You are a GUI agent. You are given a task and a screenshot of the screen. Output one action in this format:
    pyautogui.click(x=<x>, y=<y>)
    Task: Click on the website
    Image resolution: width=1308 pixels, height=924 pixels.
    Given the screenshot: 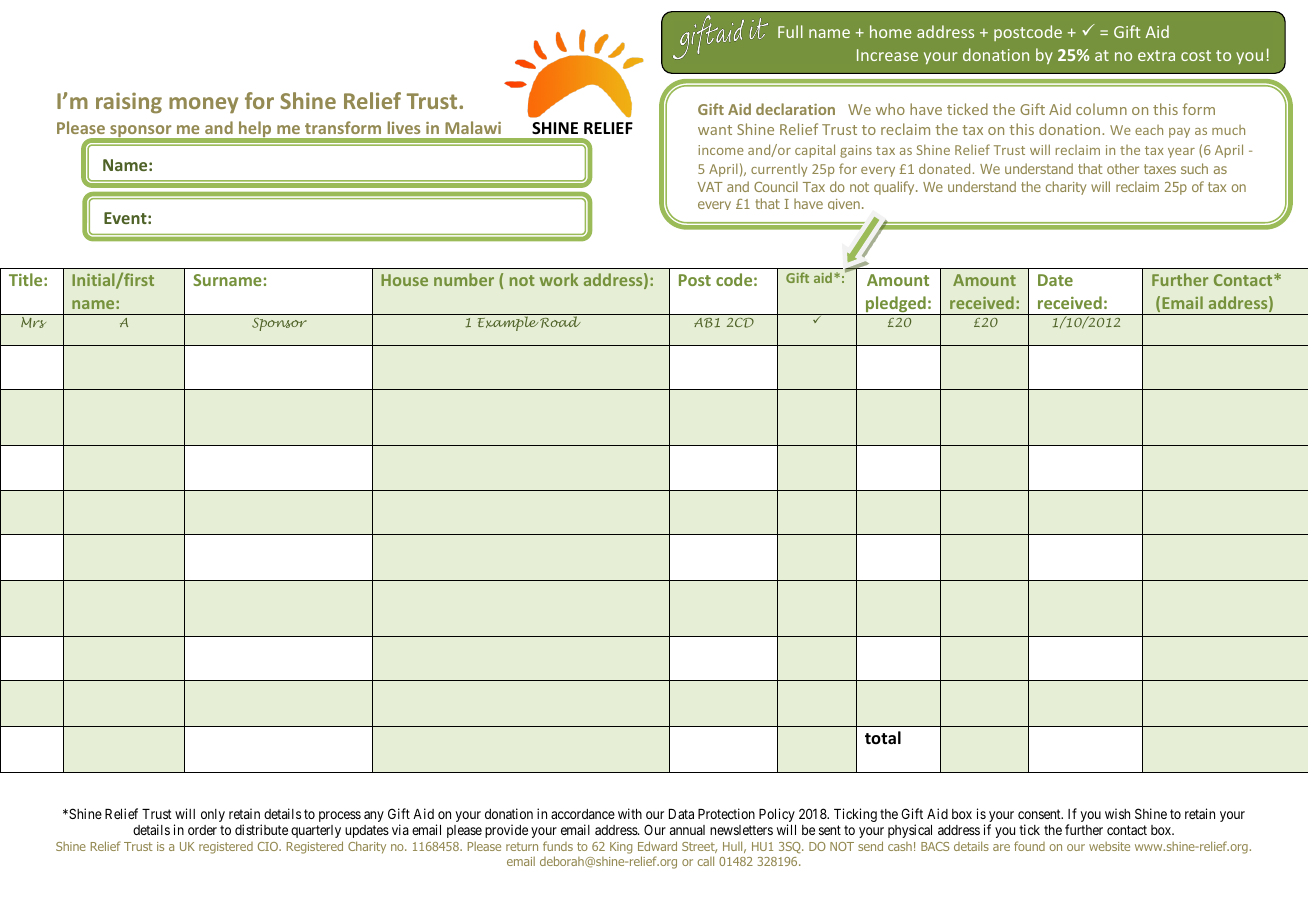 What is the action you would take?
    pyautogui.click(x=1109, y=846)
